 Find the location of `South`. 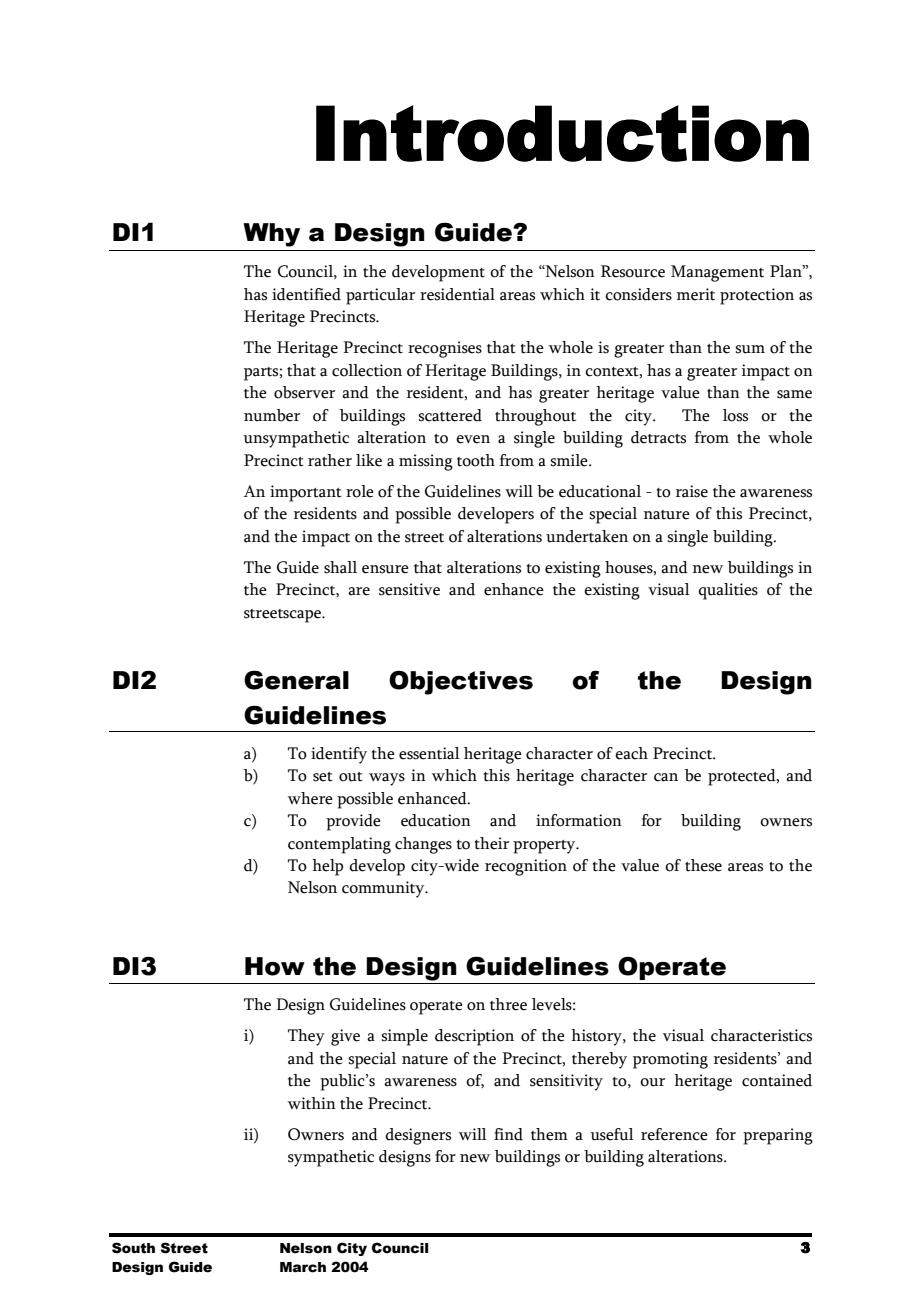

South is located at coordinates (133, 1248).
